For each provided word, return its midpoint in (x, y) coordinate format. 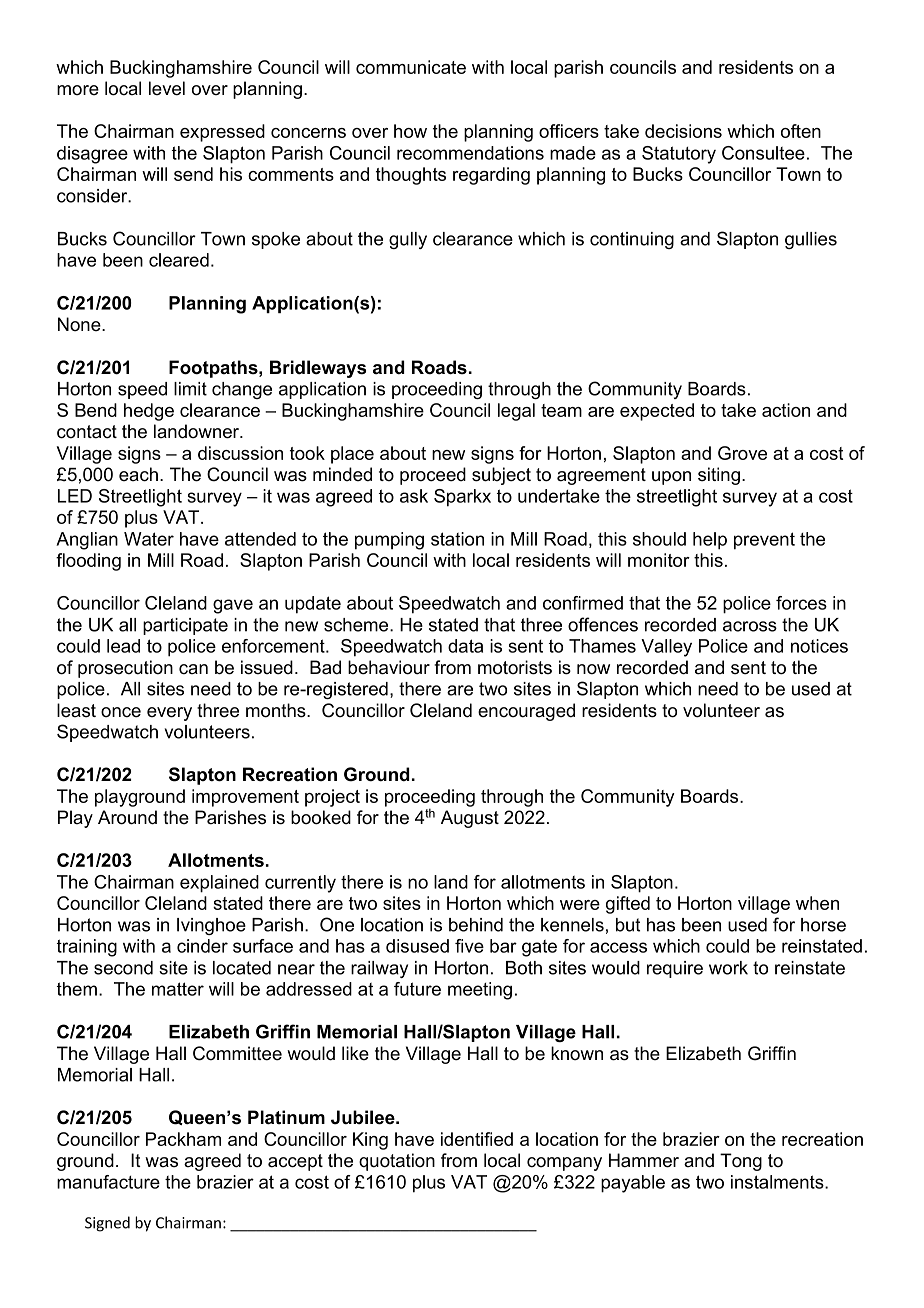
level (167, 88)
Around (127, 817)
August (470, 819)
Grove (742, 453)
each (138, 474)
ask (414, 496)
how (410, 131)
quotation (397, 1162)
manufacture (108, 1182)
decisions (683, 131)
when (817, 903)
